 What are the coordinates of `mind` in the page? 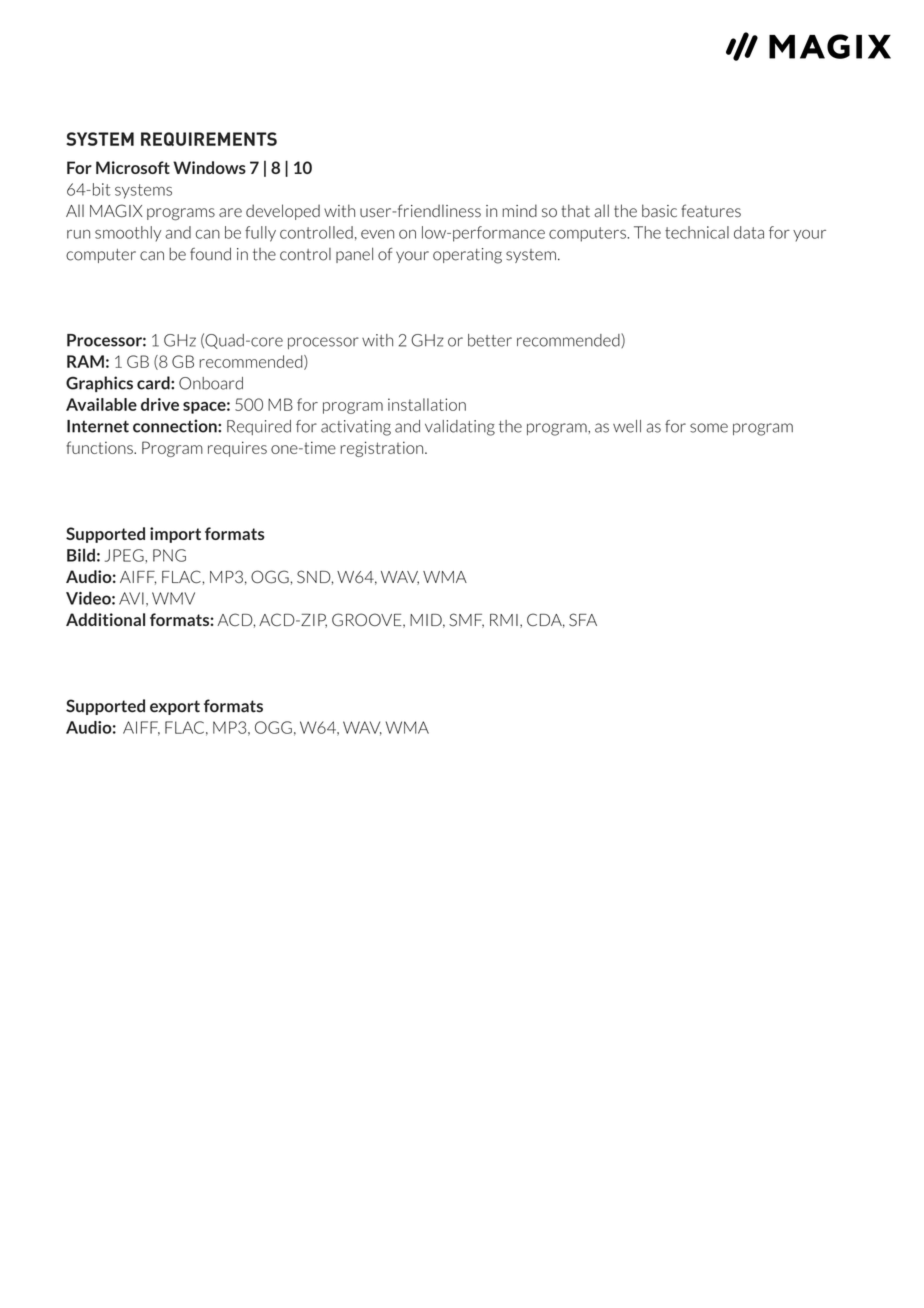 It's located at (520, 210).
